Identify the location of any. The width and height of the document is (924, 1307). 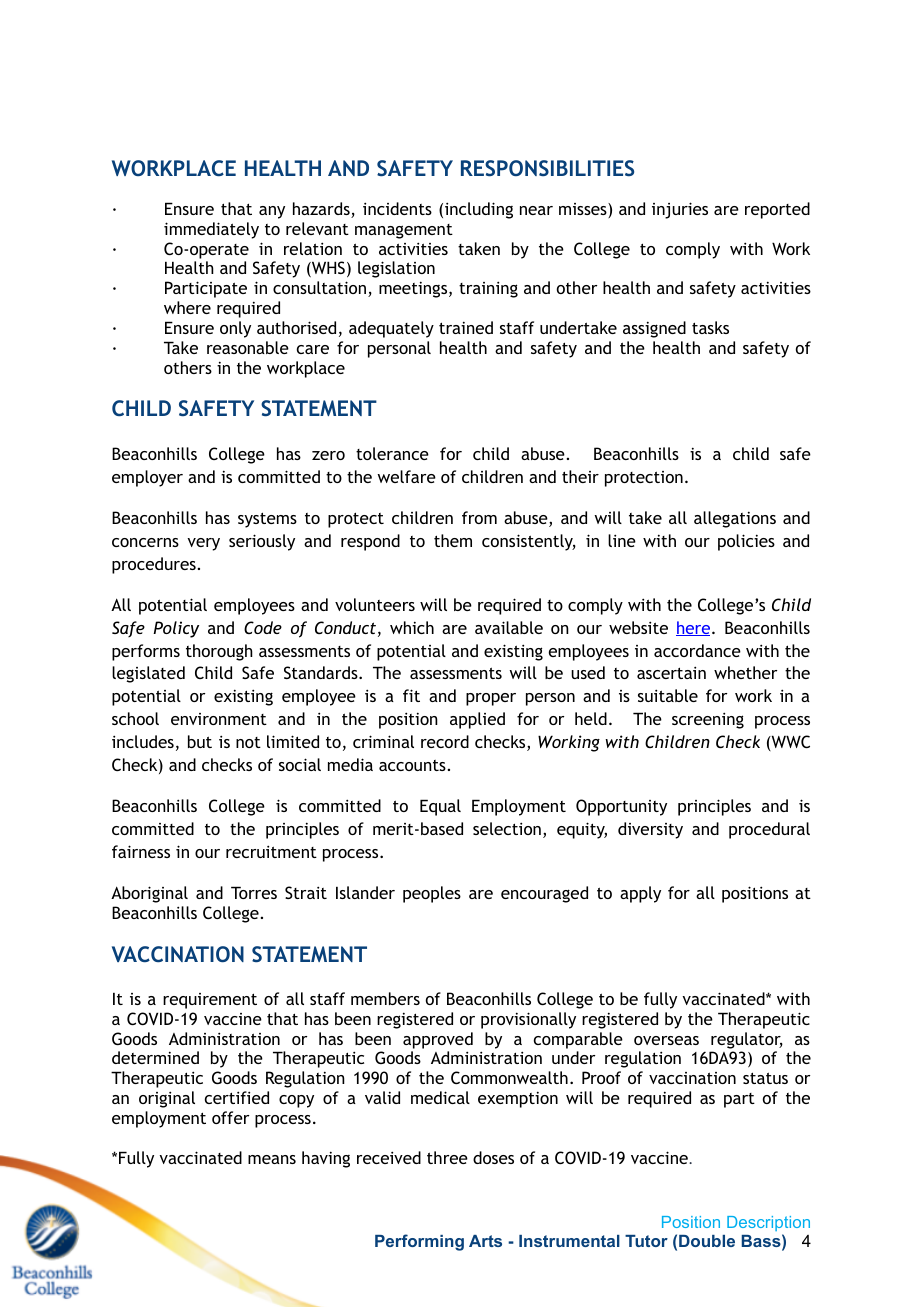
(272, 212).
